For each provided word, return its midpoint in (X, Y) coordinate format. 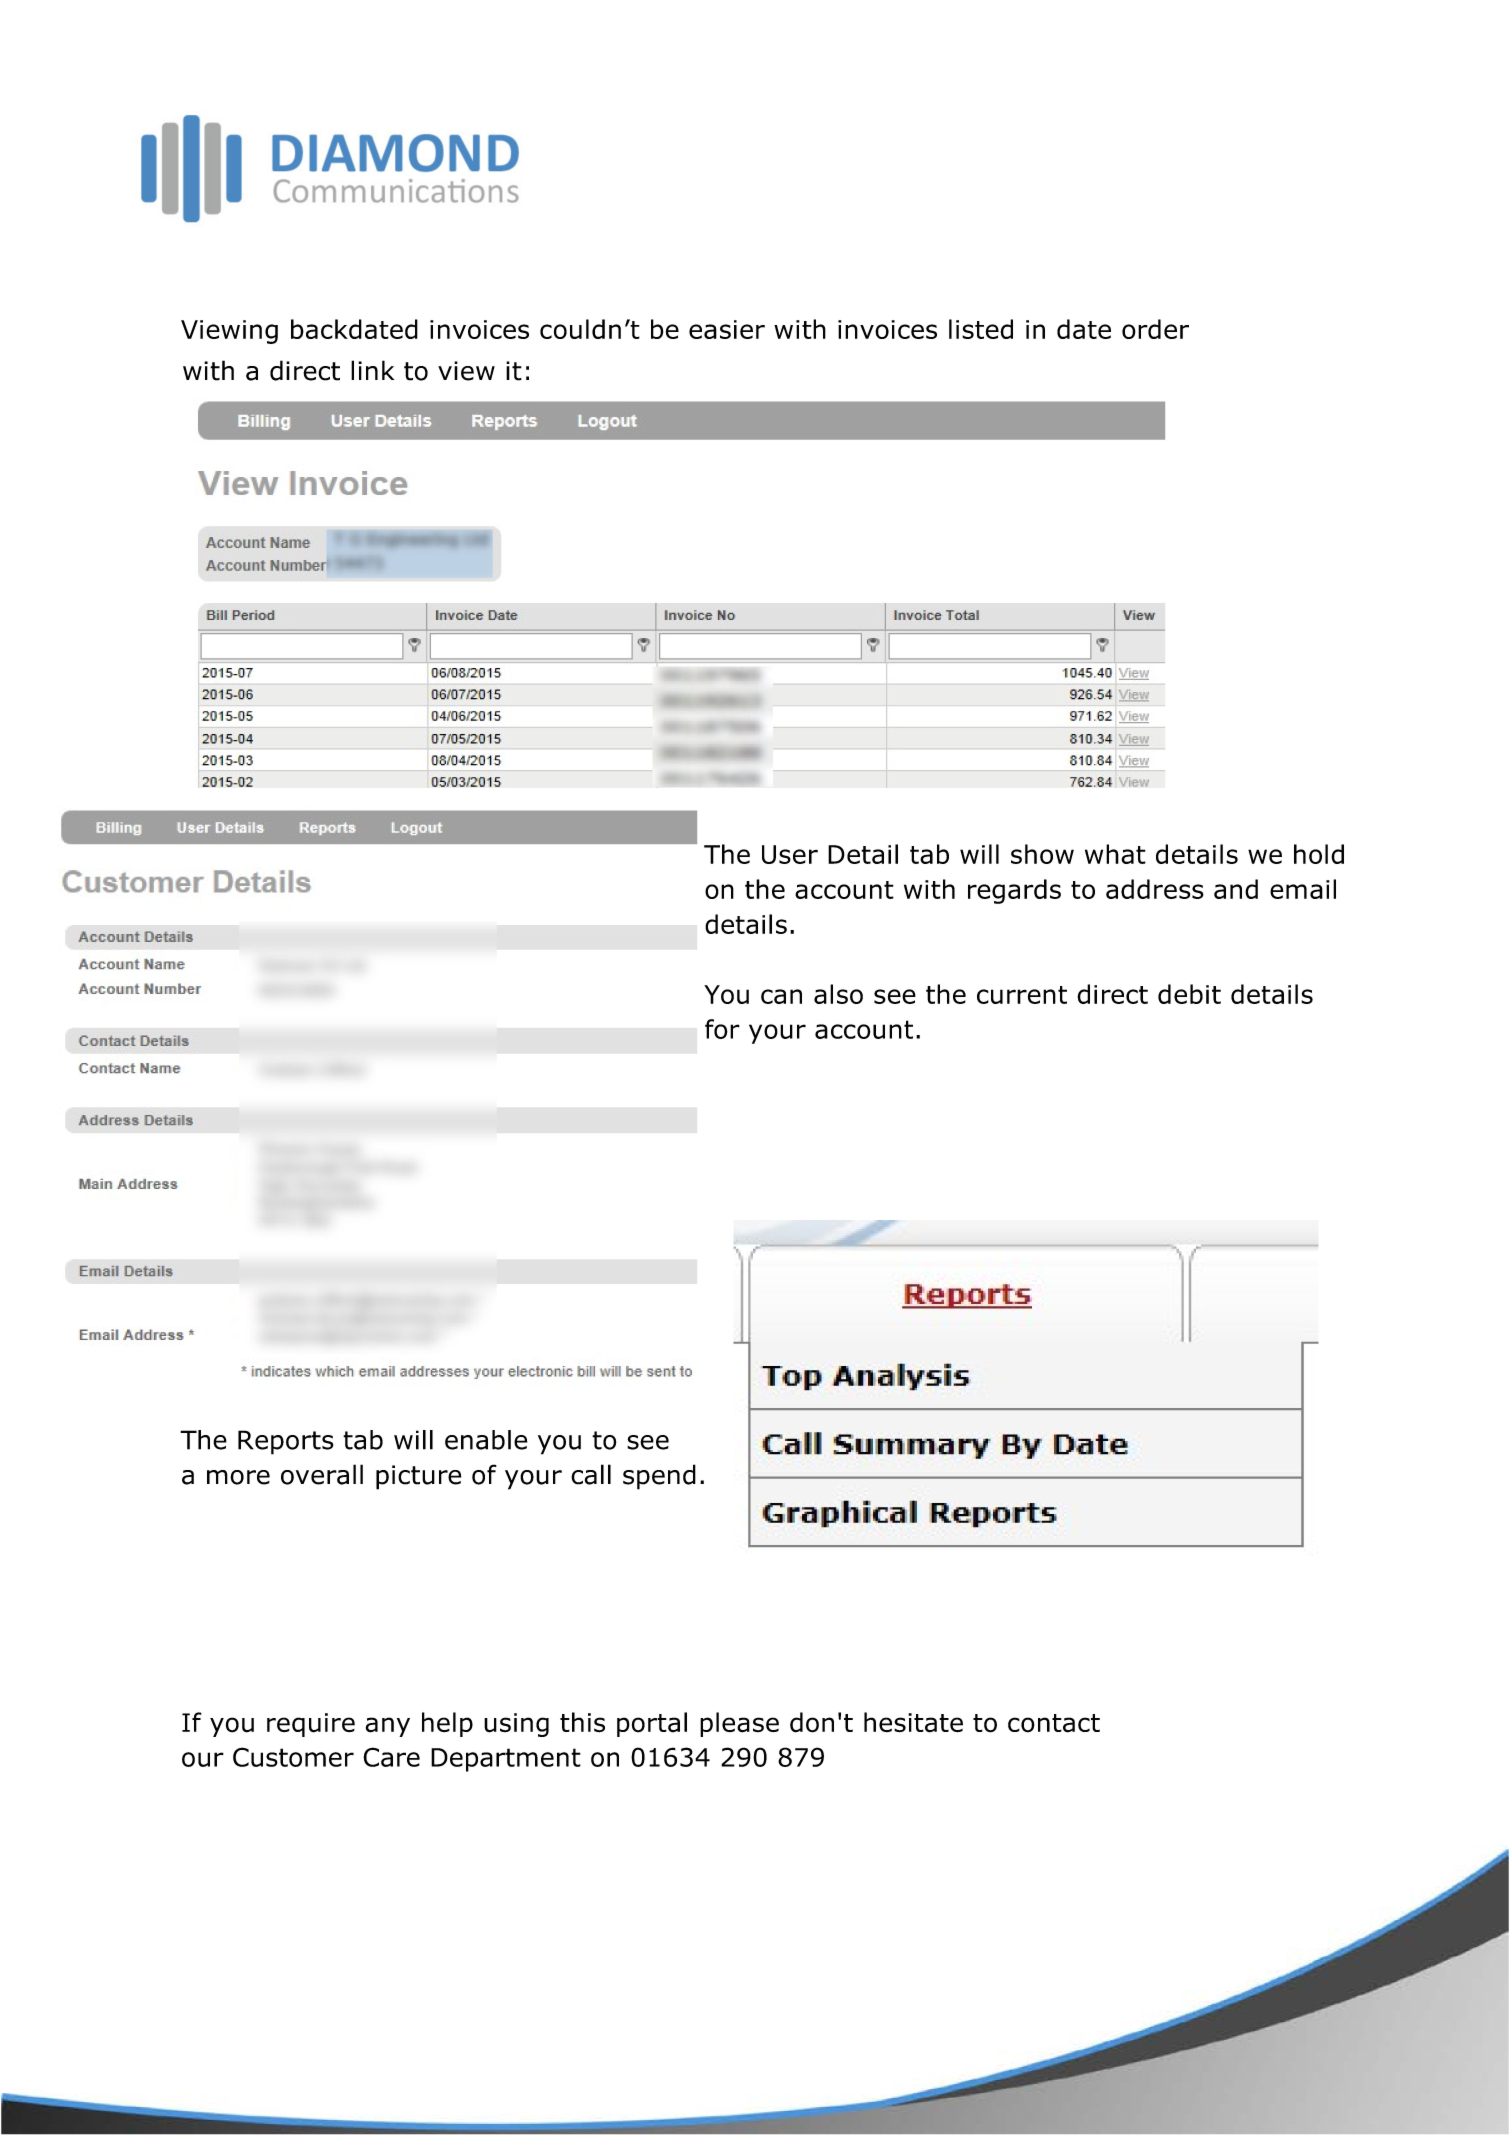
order (1155, 329)
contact (1054, 1723)
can (781, 996)
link (372, 370)
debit (1189, 994)
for (722, 1029)
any (388, 1727)
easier (727, 329)
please (739, 1724)
